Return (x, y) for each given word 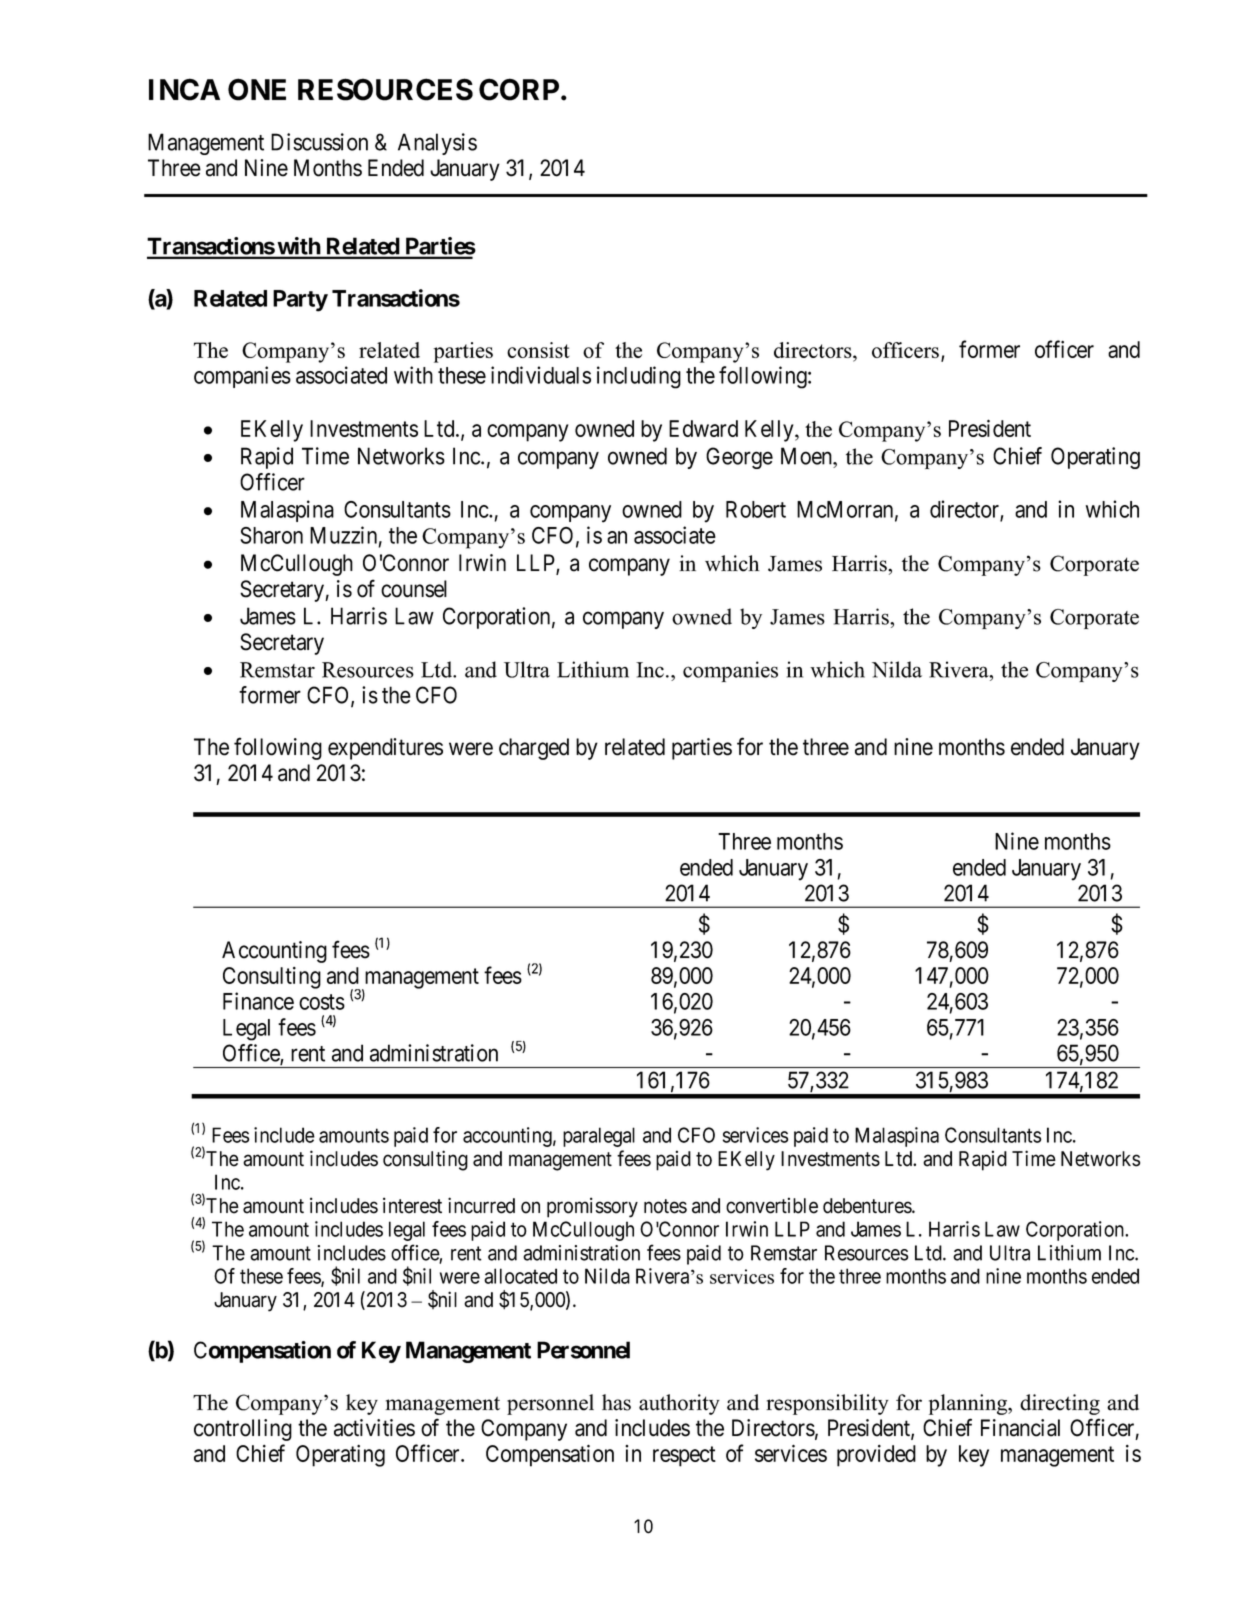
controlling (243, 1430)
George (739, 458)
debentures (868, 1206)
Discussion (319, 142)
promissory (592, 1207)
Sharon (271, 535)
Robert (756, 509)
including (639, 377)
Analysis (437, 144)
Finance (258, 1001)
